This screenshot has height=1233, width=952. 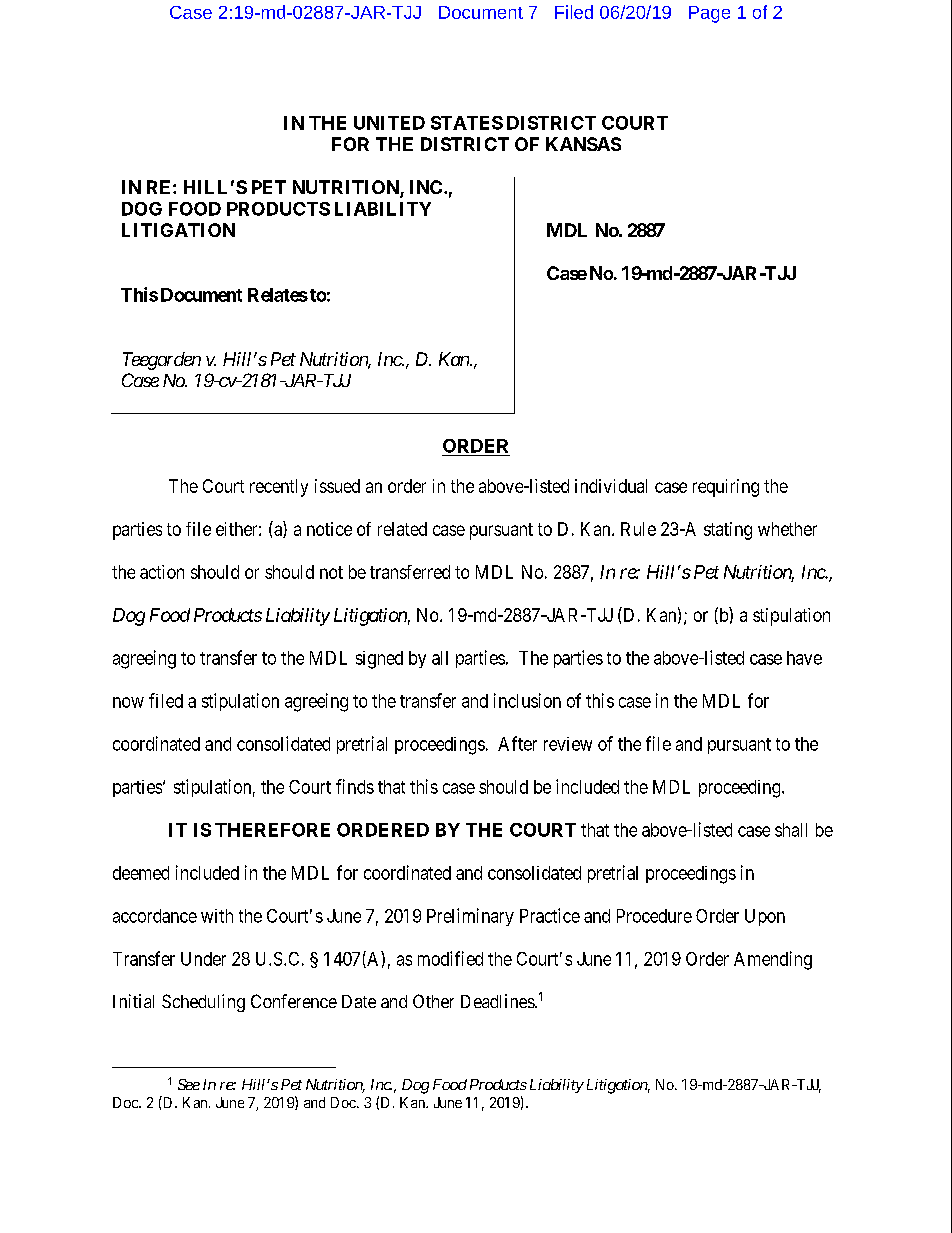 What do you see at coordinates (433, 1001) in the screenshot?
I see `Other` at bounding box center [433, 1001].
